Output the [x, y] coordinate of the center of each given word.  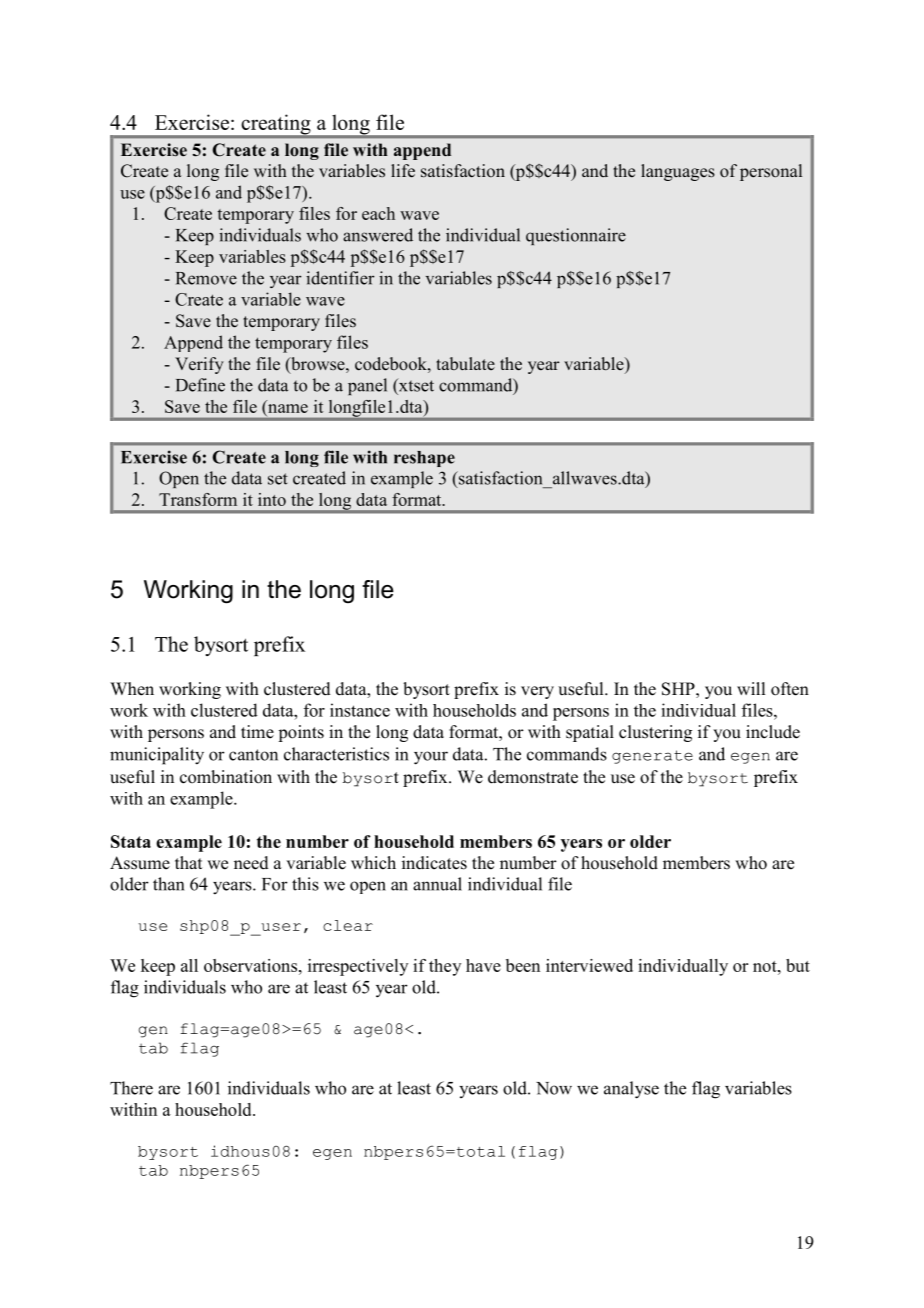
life [403, 171]
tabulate [465, 364]
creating [276, 125]
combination [226, 777]
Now [554, 1088]
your [431, 758]
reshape [424, 459]
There [131, 1088]
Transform [198, 499]
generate [652, 757]
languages [678, 172]
